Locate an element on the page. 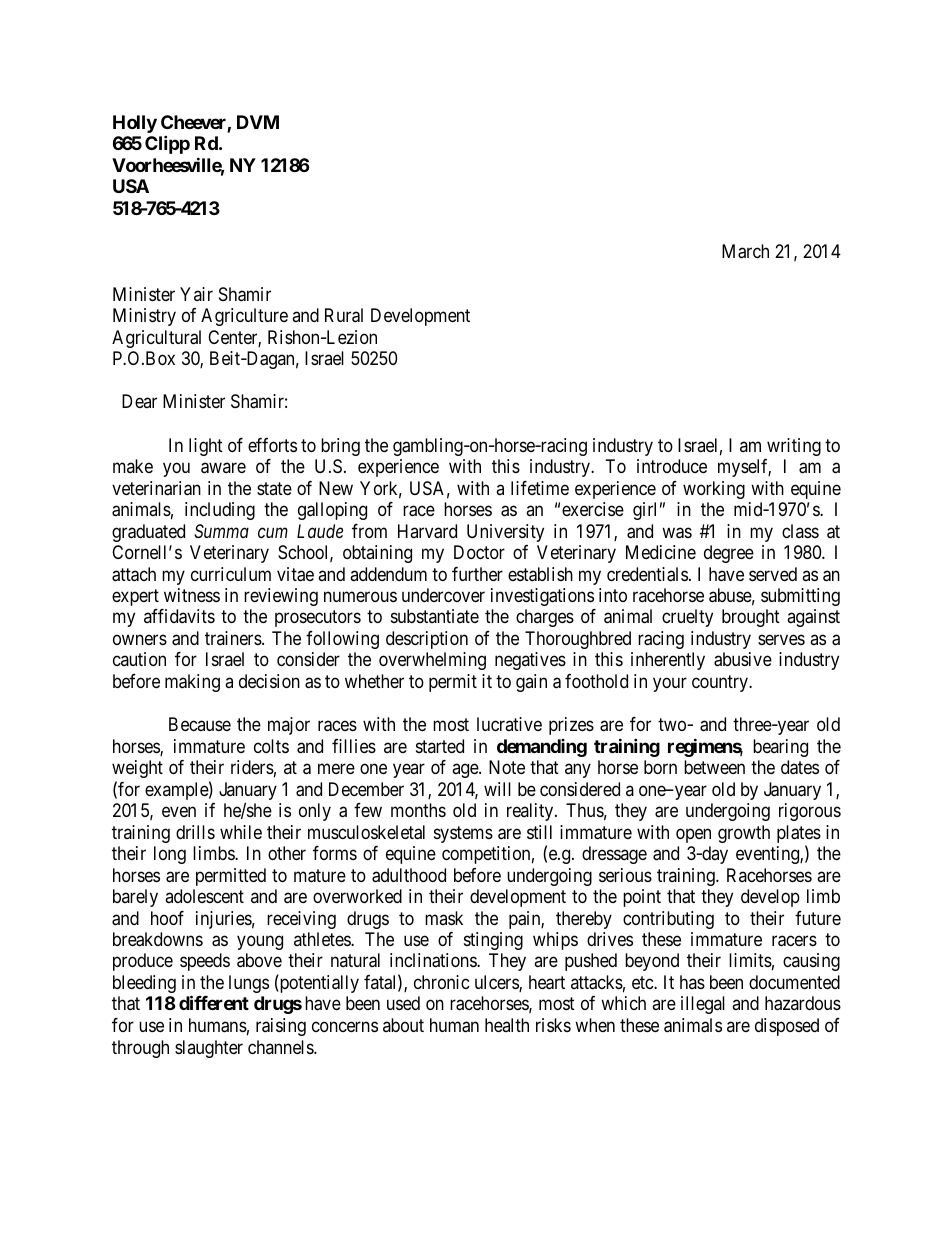  illegal is located at coordinates (703, 1005).
